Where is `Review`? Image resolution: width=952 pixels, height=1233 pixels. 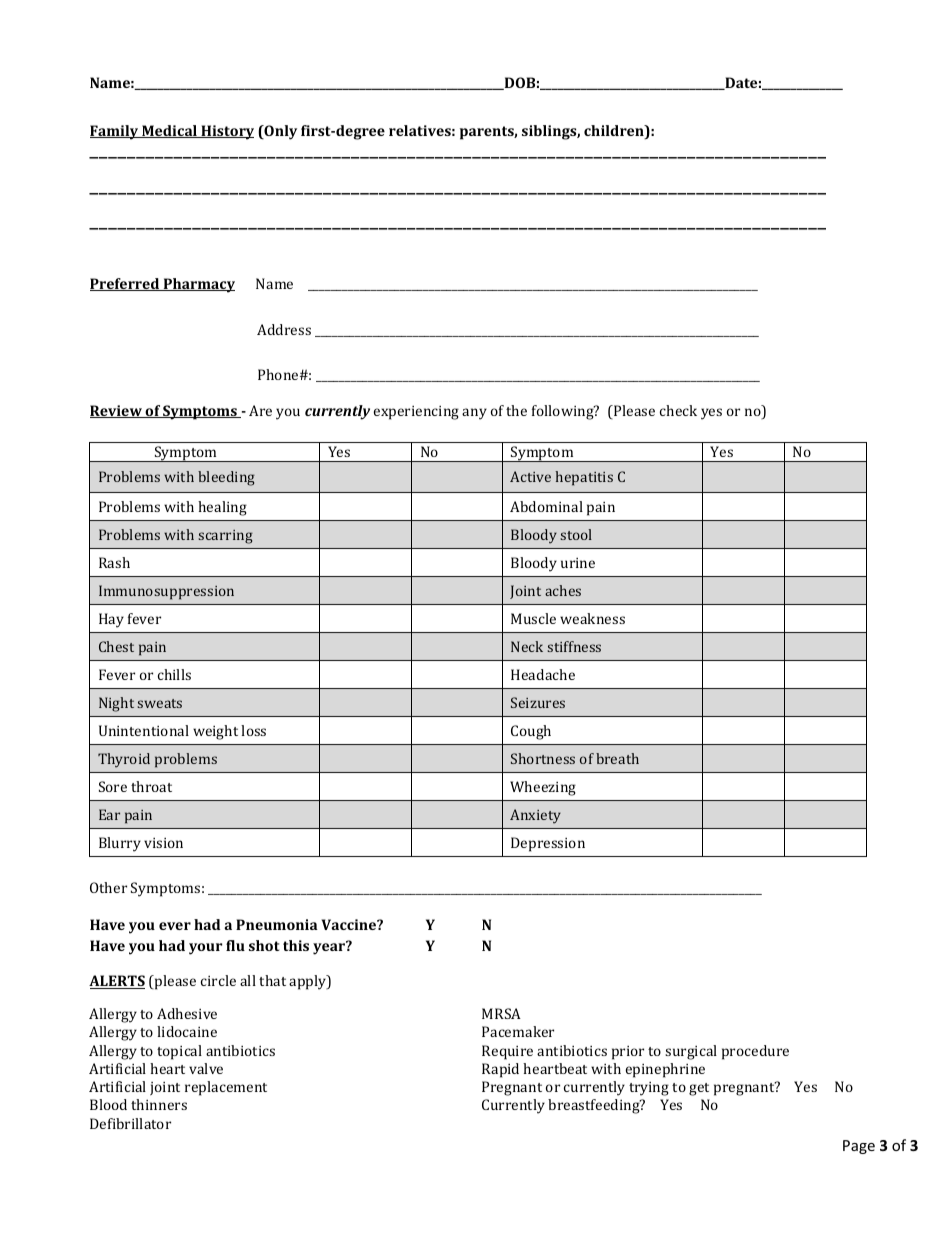 Review is located at coordinates (117, 411).
